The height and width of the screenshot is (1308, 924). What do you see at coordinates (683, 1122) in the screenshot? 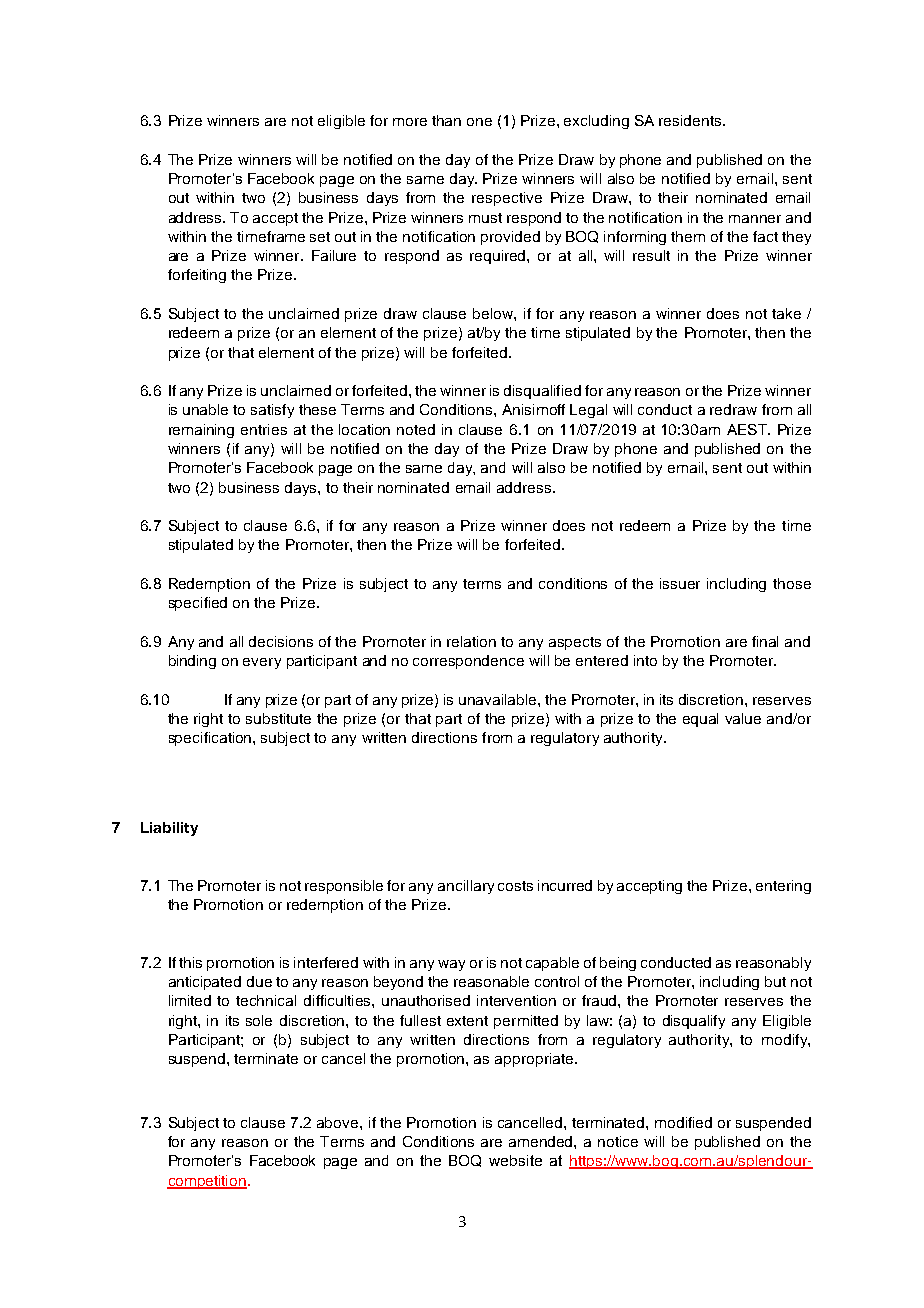
I see `modified` at bounding box center [683, 1122].
